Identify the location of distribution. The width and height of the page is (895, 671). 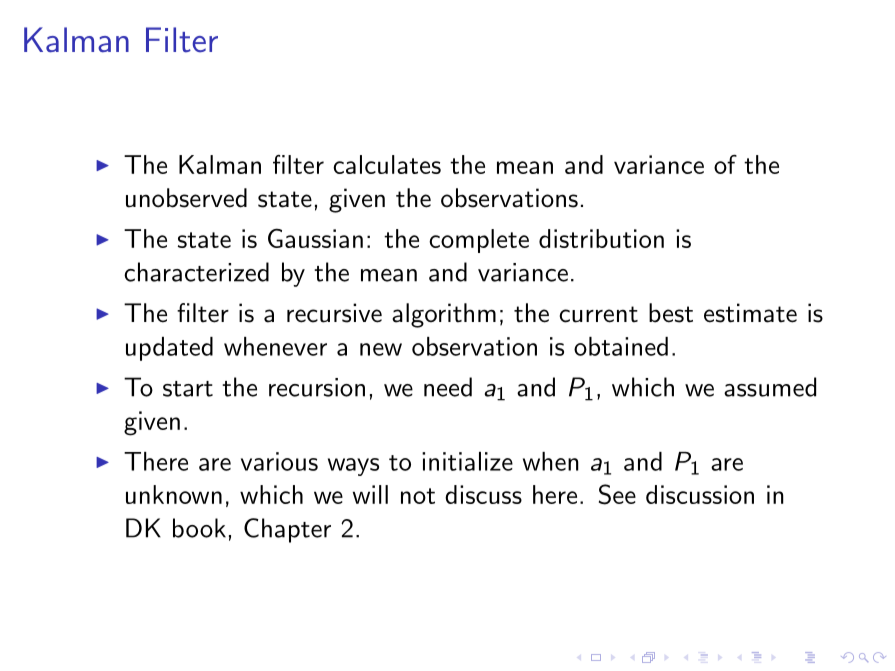
(601, 238).
